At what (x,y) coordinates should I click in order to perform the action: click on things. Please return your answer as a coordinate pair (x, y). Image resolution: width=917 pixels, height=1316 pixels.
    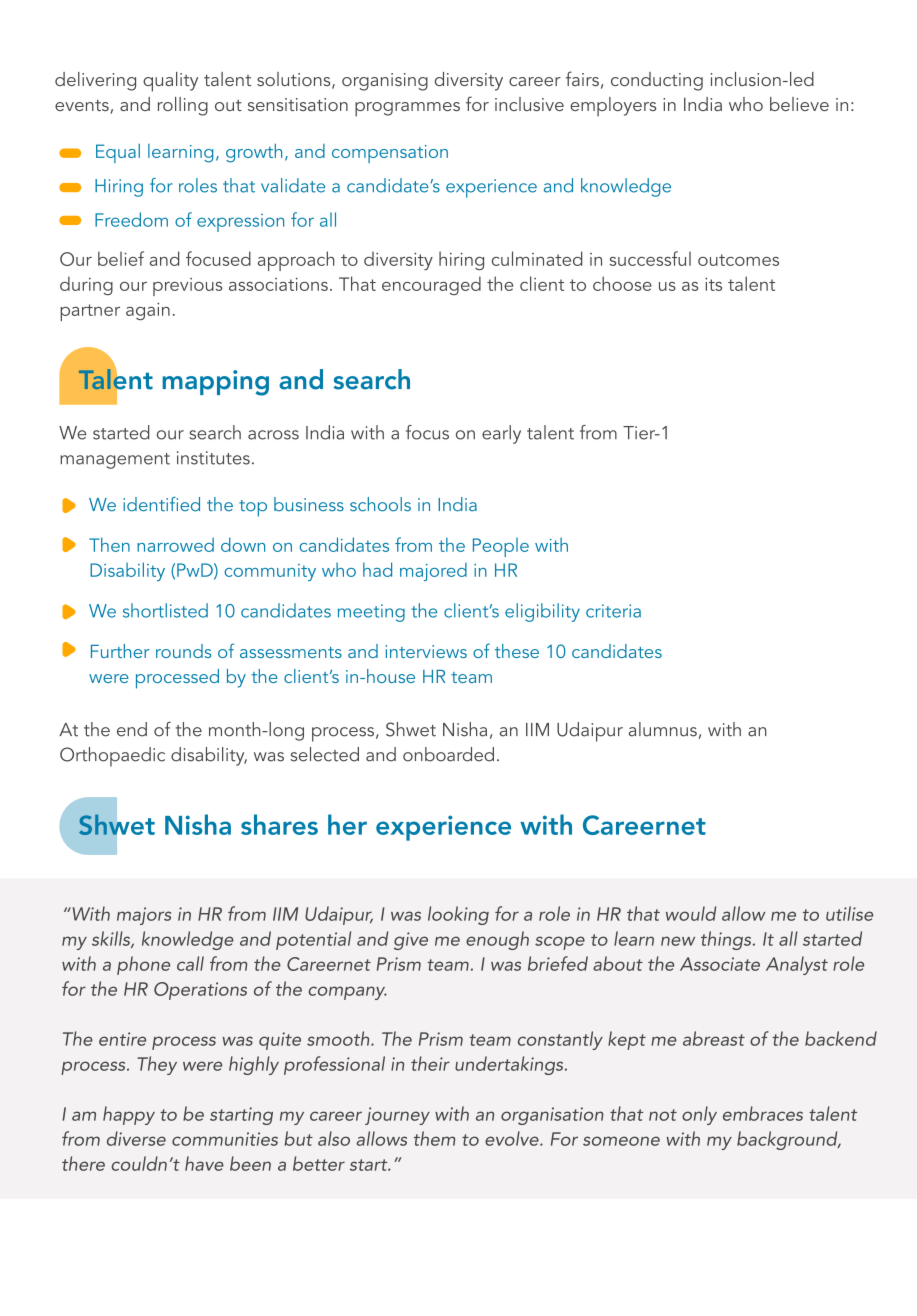
    Looking at the image, I should click on (727, 940).
